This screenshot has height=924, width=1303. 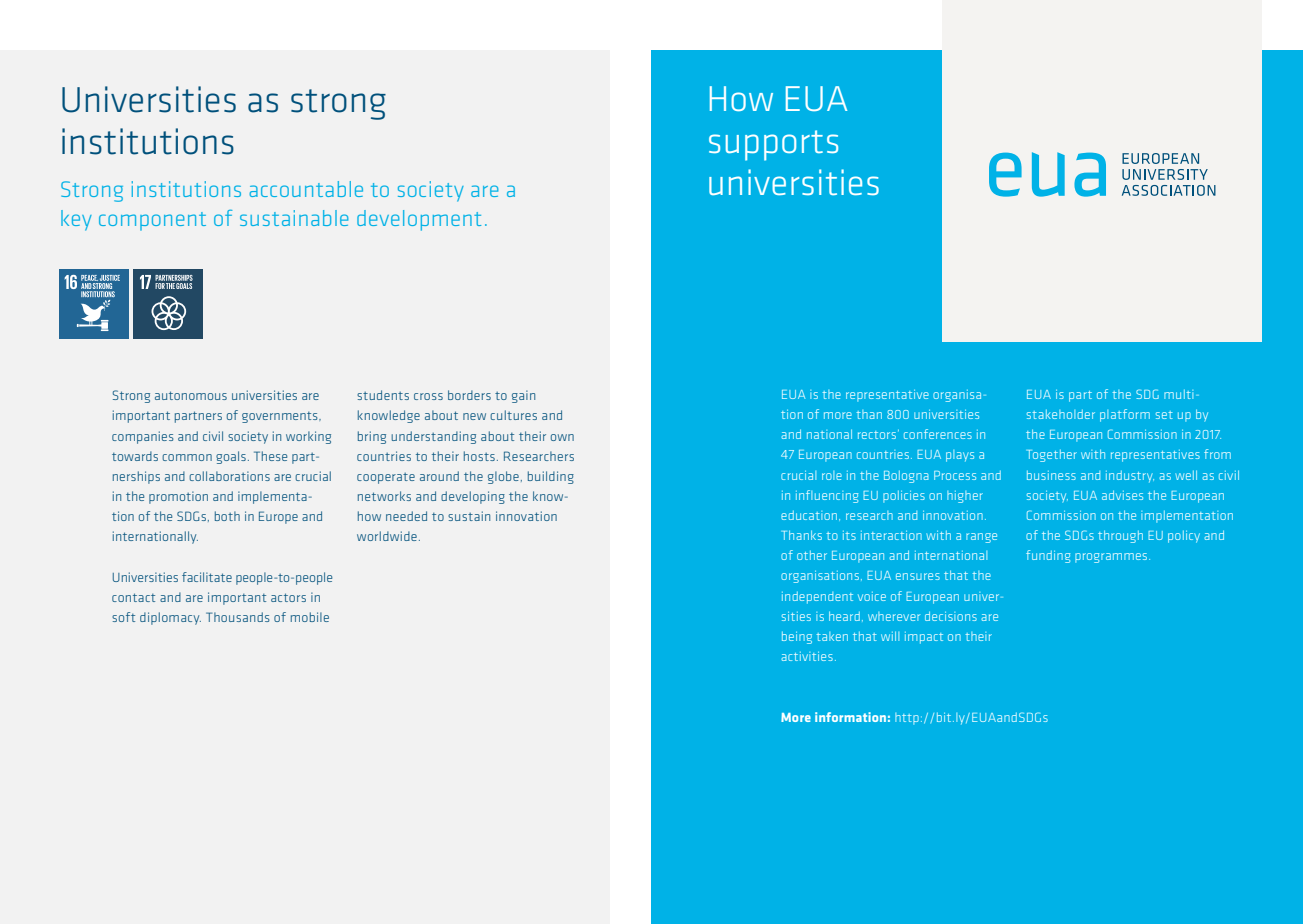 I want to click on development, so click(x=419, y=220).
